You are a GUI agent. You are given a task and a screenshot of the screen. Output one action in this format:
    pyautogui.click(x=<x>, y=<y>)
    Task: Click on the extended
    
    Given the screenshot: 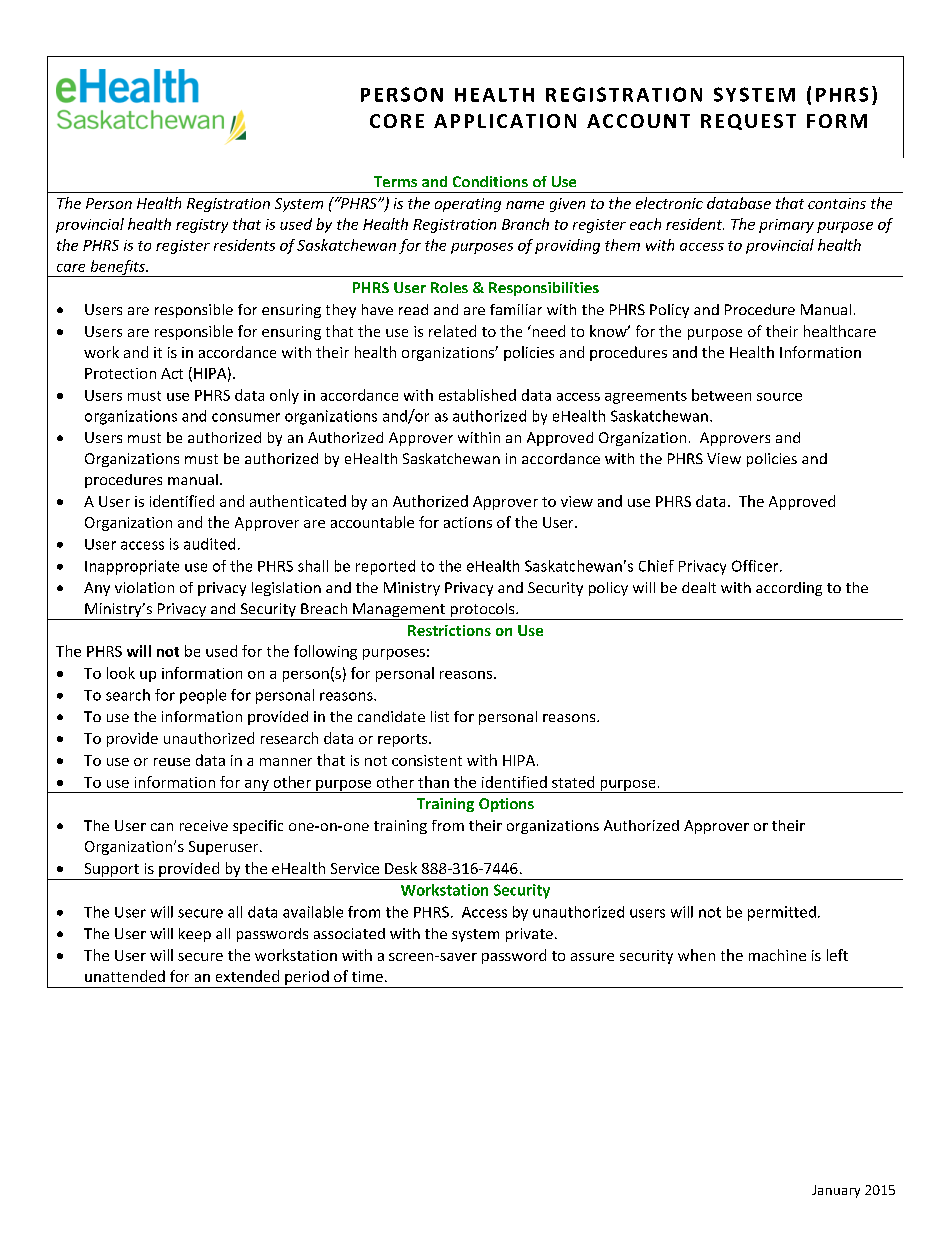 What is the action you would take?
    pyautogui.click(x=247, y=976)
